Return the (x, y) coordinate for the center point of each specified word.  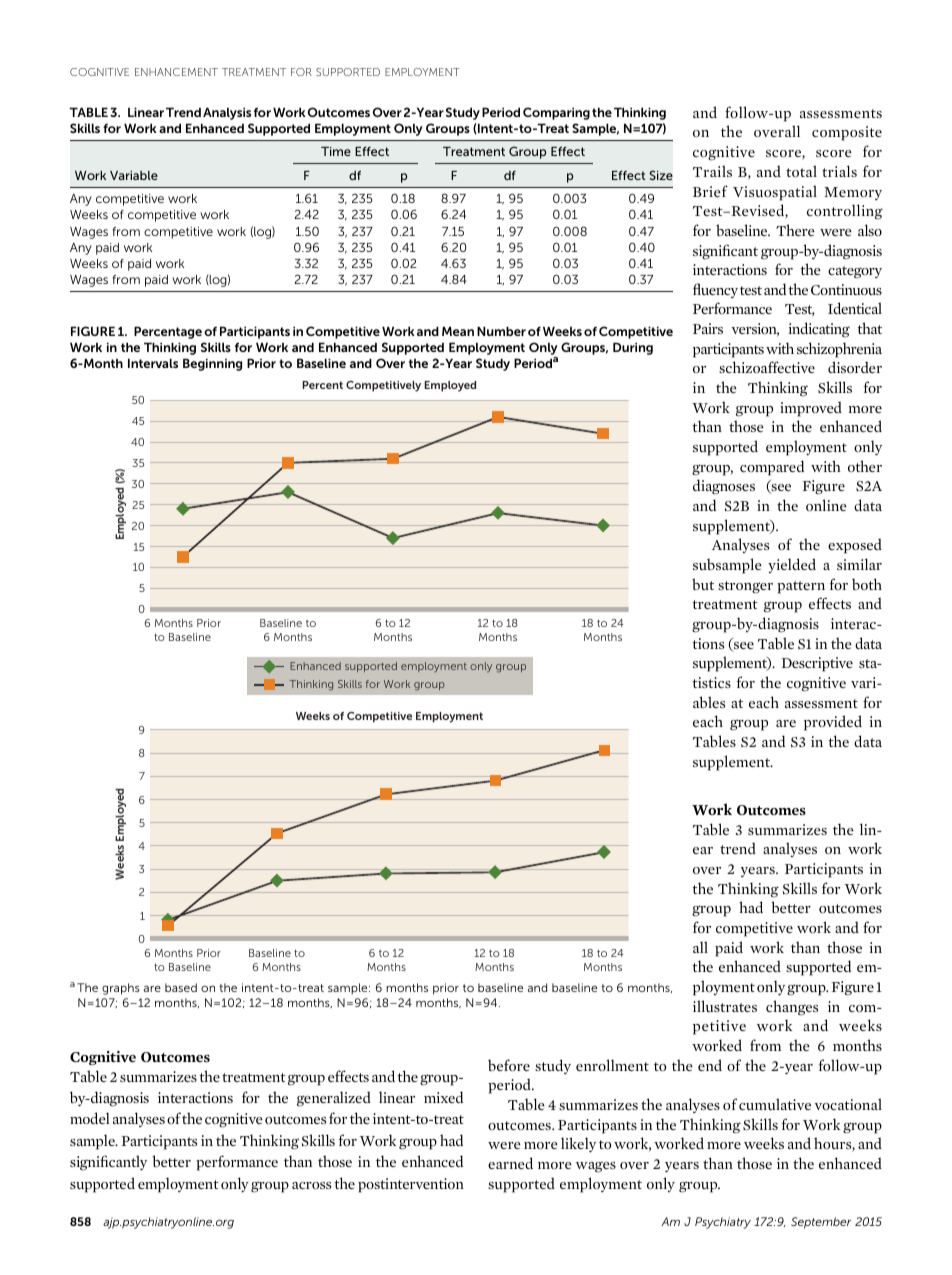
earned (510, 1163)
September (821, 1223)
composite (847, 133)
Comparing (556, 113)
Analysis (227, 113)
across (311, 1185)
